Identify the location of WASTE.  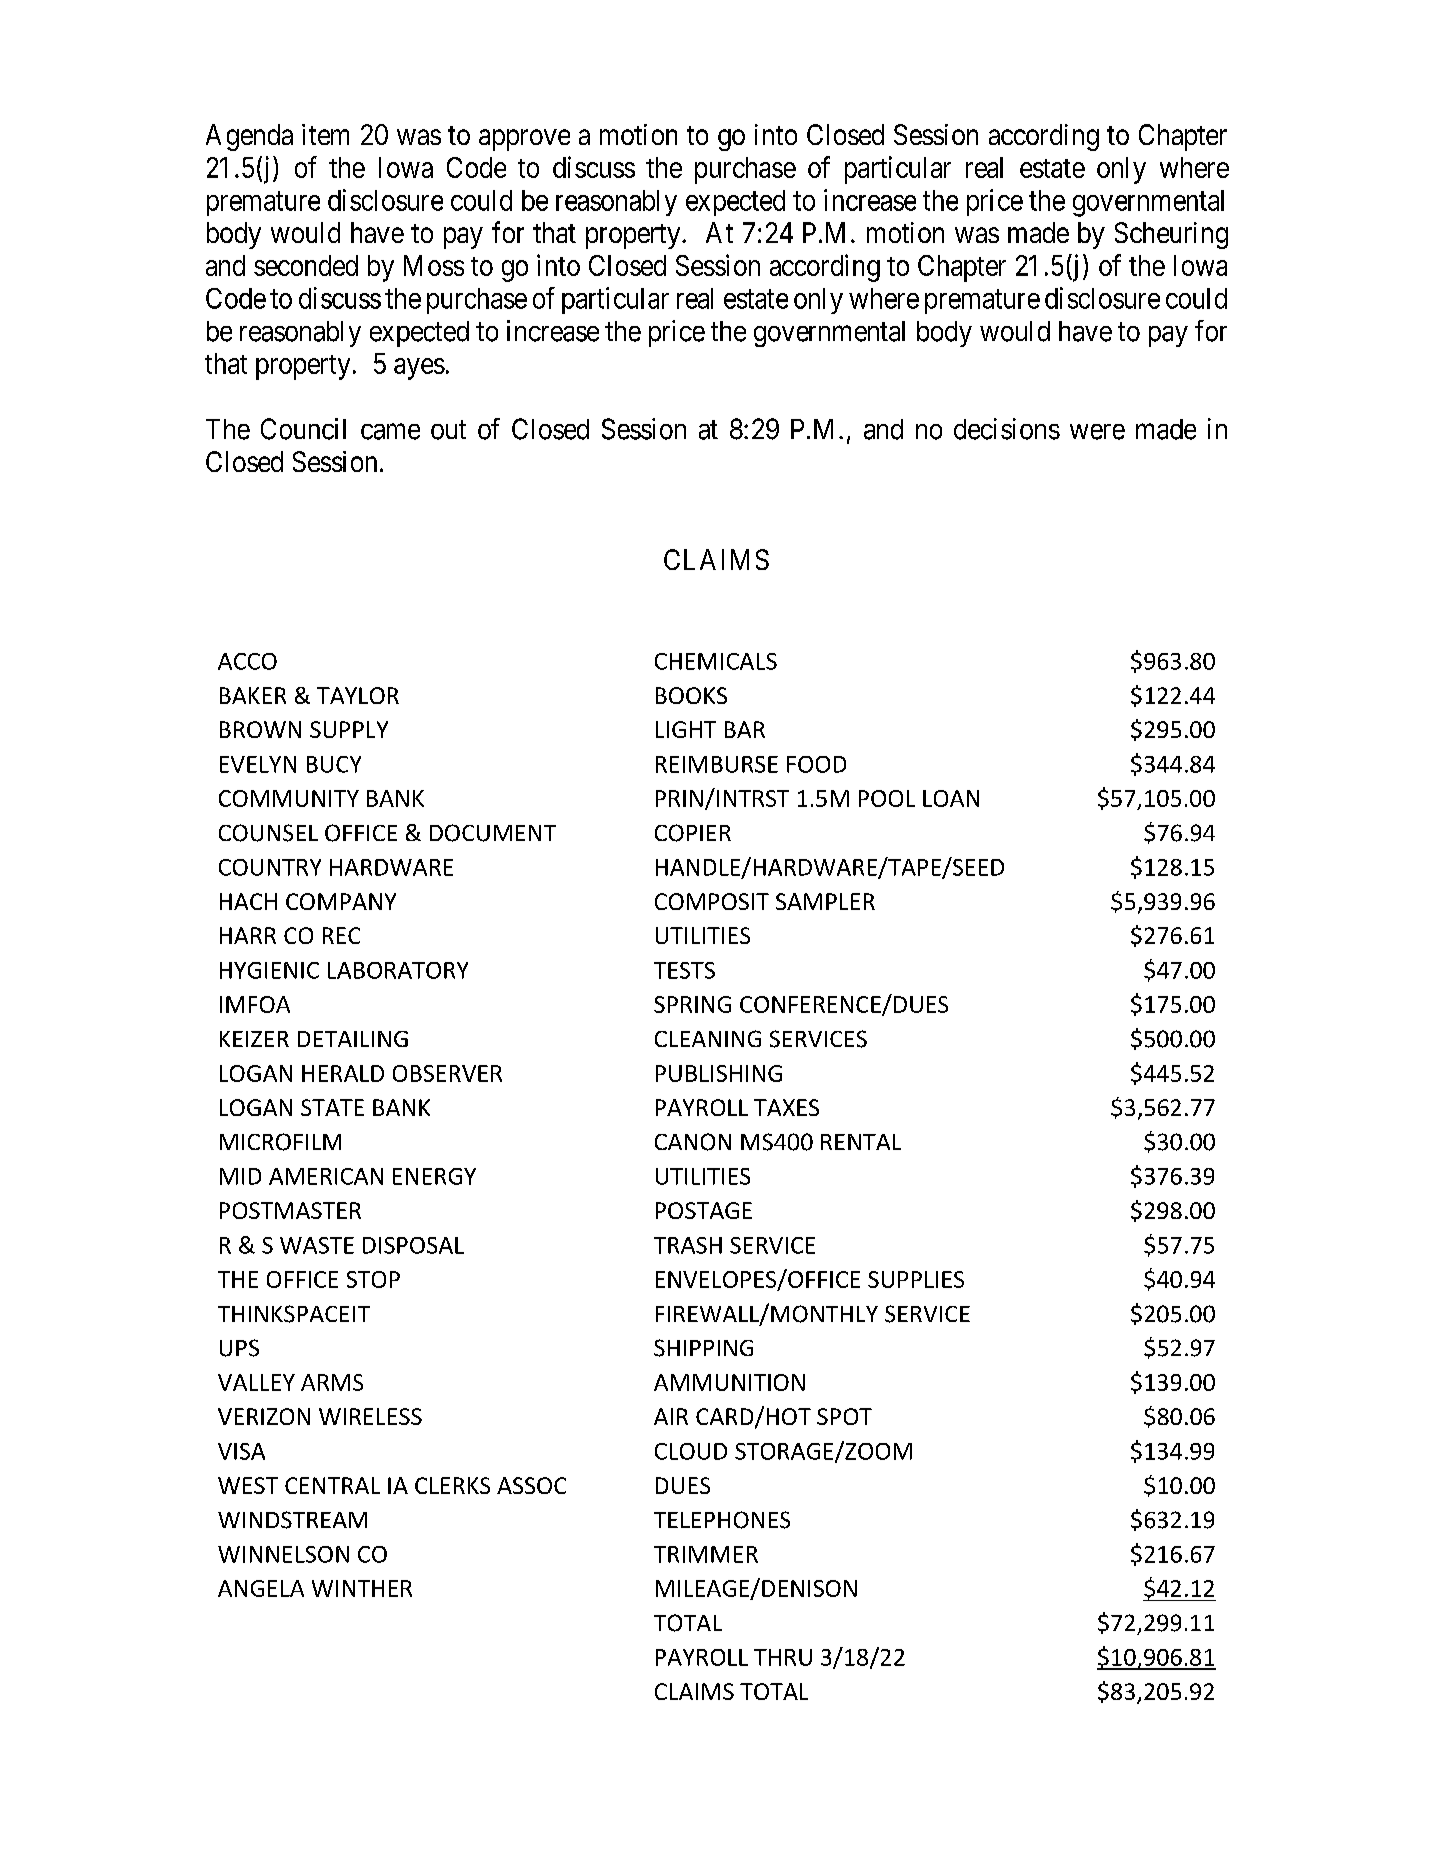
(317, 1245).
